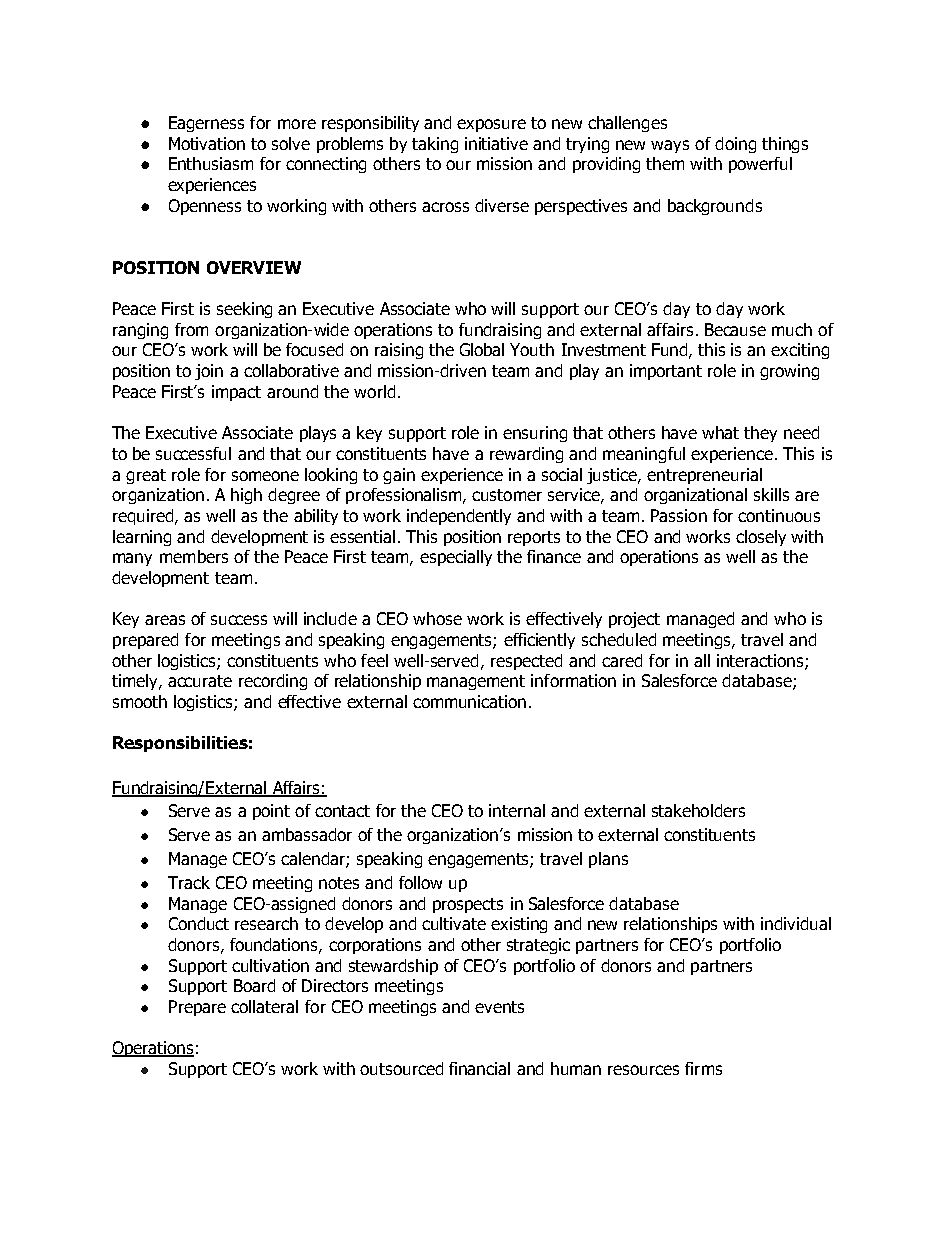 The image size is (952, 1233). What do you see at coordinates (207, 143) in the image?
I see `Motivation` at bounding box center [207, 143].
